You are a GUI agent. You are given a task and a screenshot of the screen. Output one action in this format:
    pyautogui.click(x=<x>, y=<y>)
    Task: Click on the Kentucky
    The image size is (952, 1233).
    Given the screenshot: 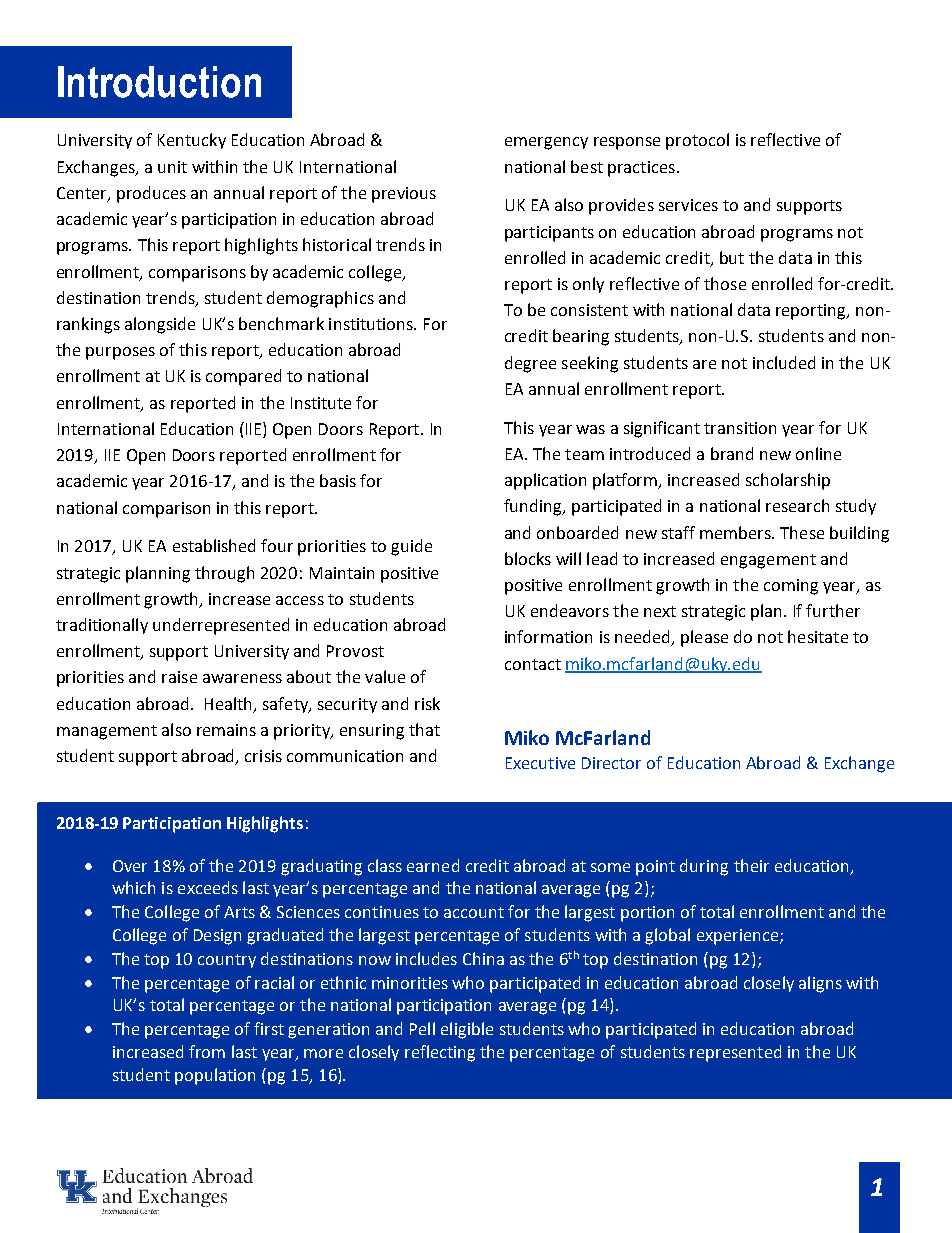 What is the action you would take?
    pyautogui.click(x=192, y=141)
